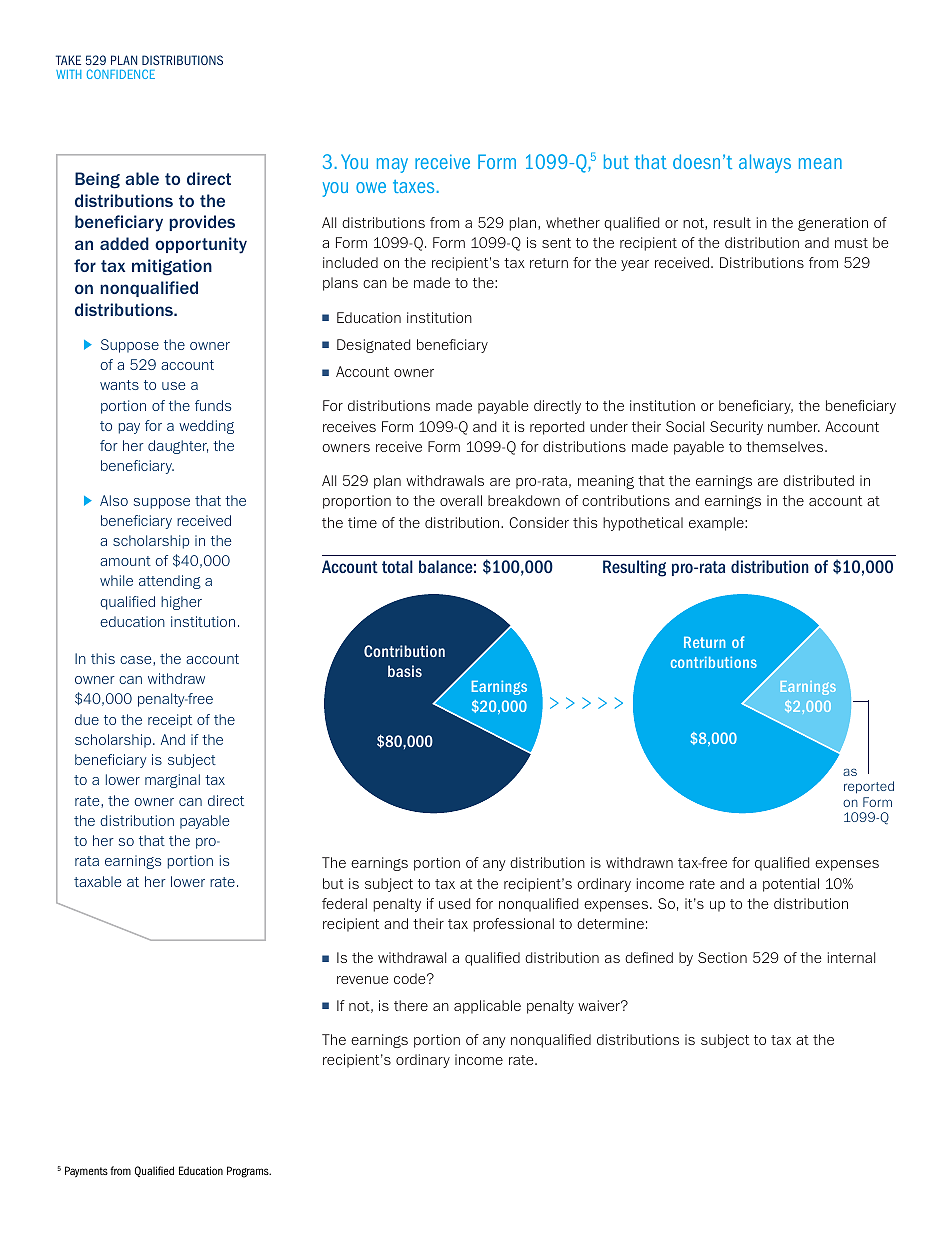 Image resolution: width=952 pixels, height=1233 pixels. Describe the element at coordinates (392, 165) in the screenshot. I see `may` at that location.
